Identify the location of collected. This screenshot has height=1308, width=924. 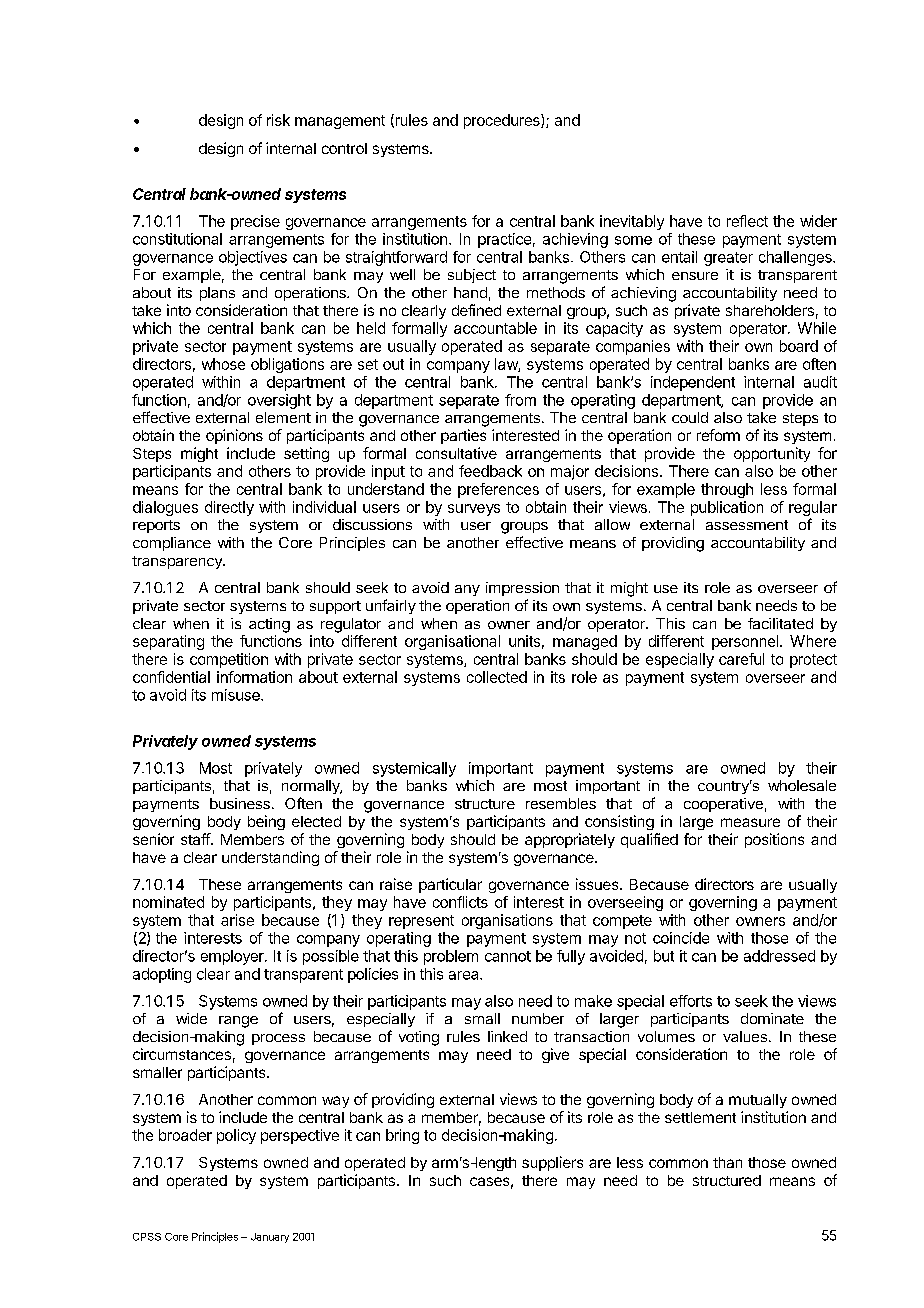
(497, 677).
